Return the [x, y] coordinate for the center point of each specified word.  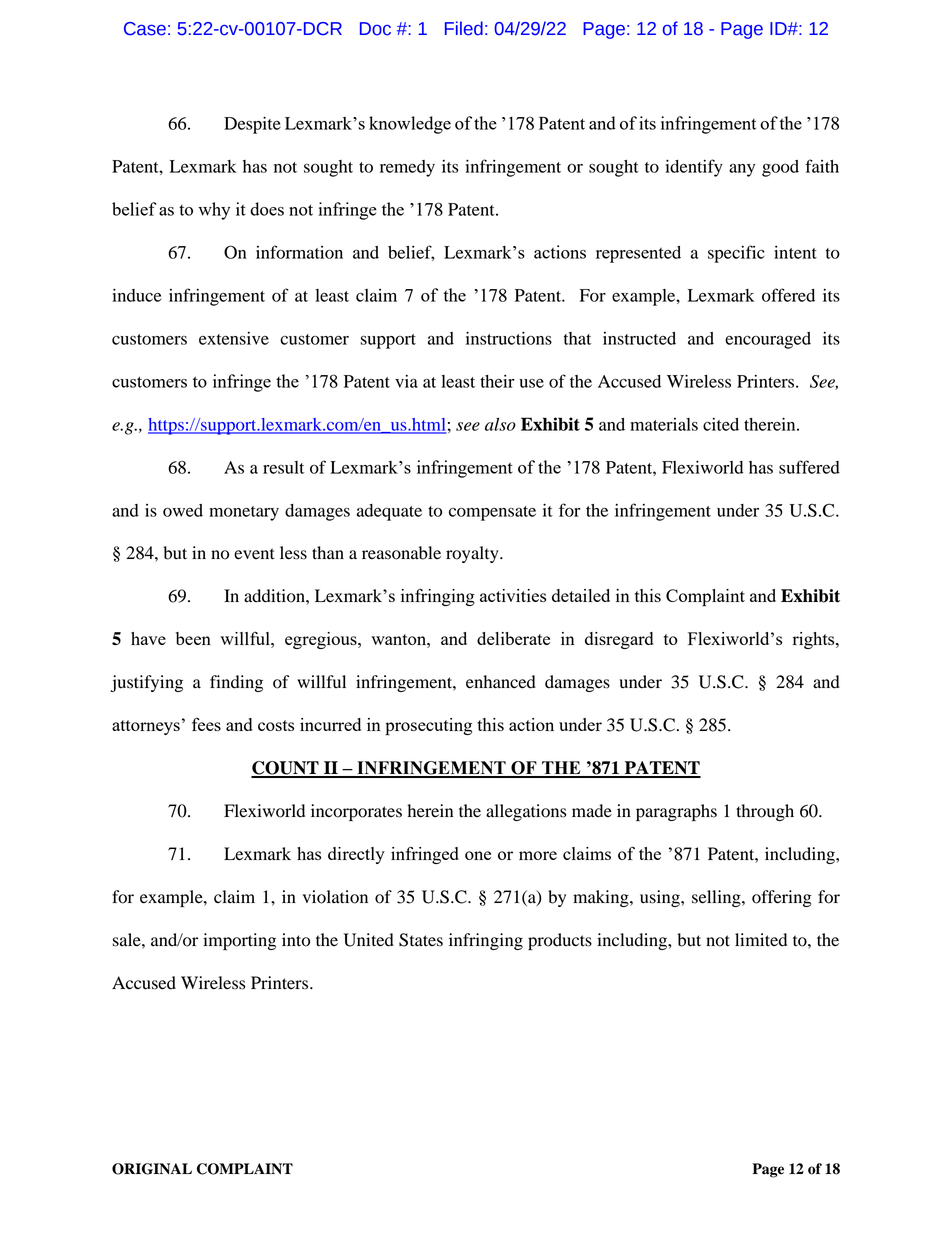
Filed [464, 28]
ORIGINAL [152, 1169]
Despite [252, 125]
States [421, 940]
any [742, 170]
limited [761, 940]
